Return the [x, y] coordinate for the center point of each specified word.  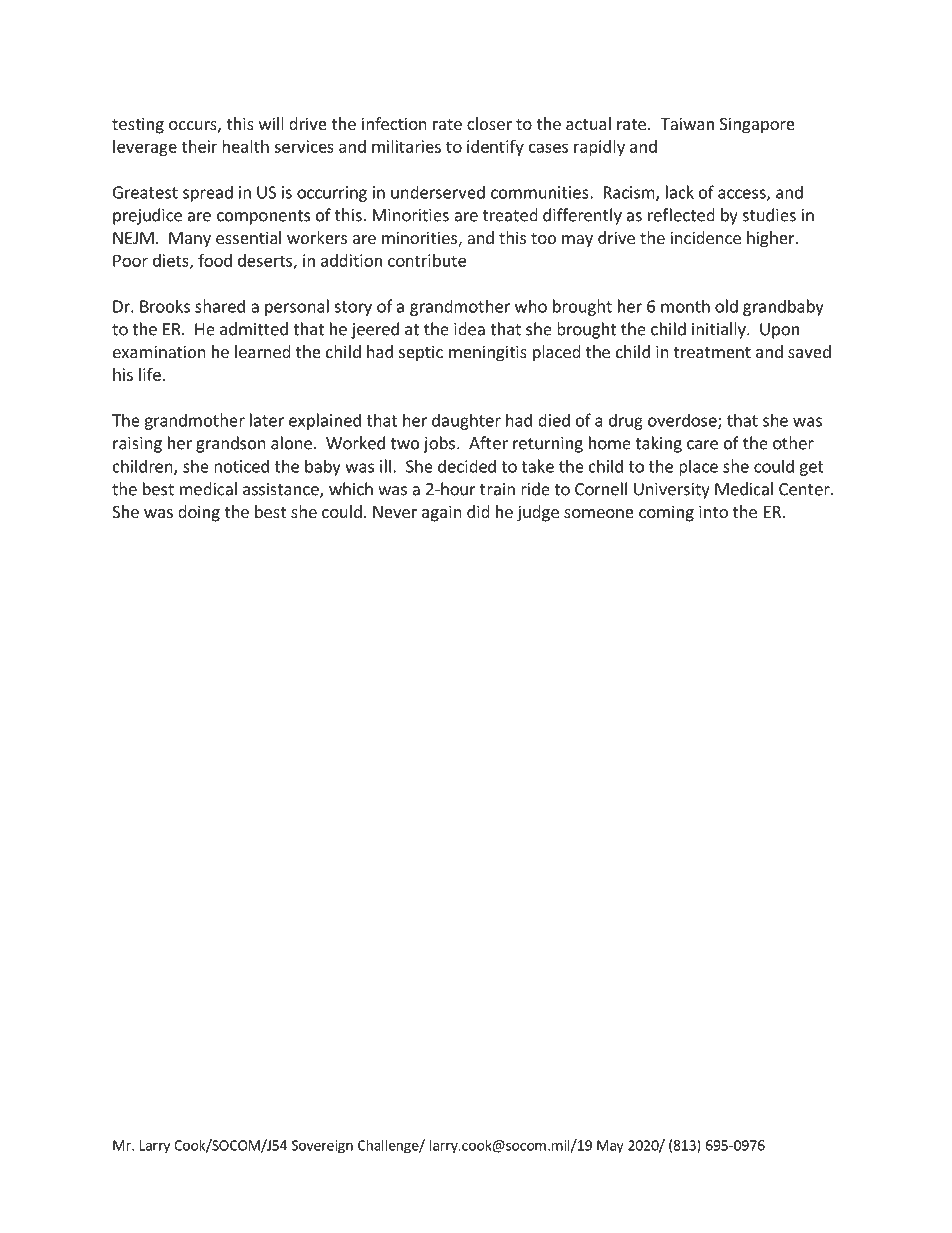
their [200, 146]
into [713, 511]
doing [199, 513]
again [442, 513]
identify [495, 148]
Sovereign [322, 1147]
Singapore [757, 125]
